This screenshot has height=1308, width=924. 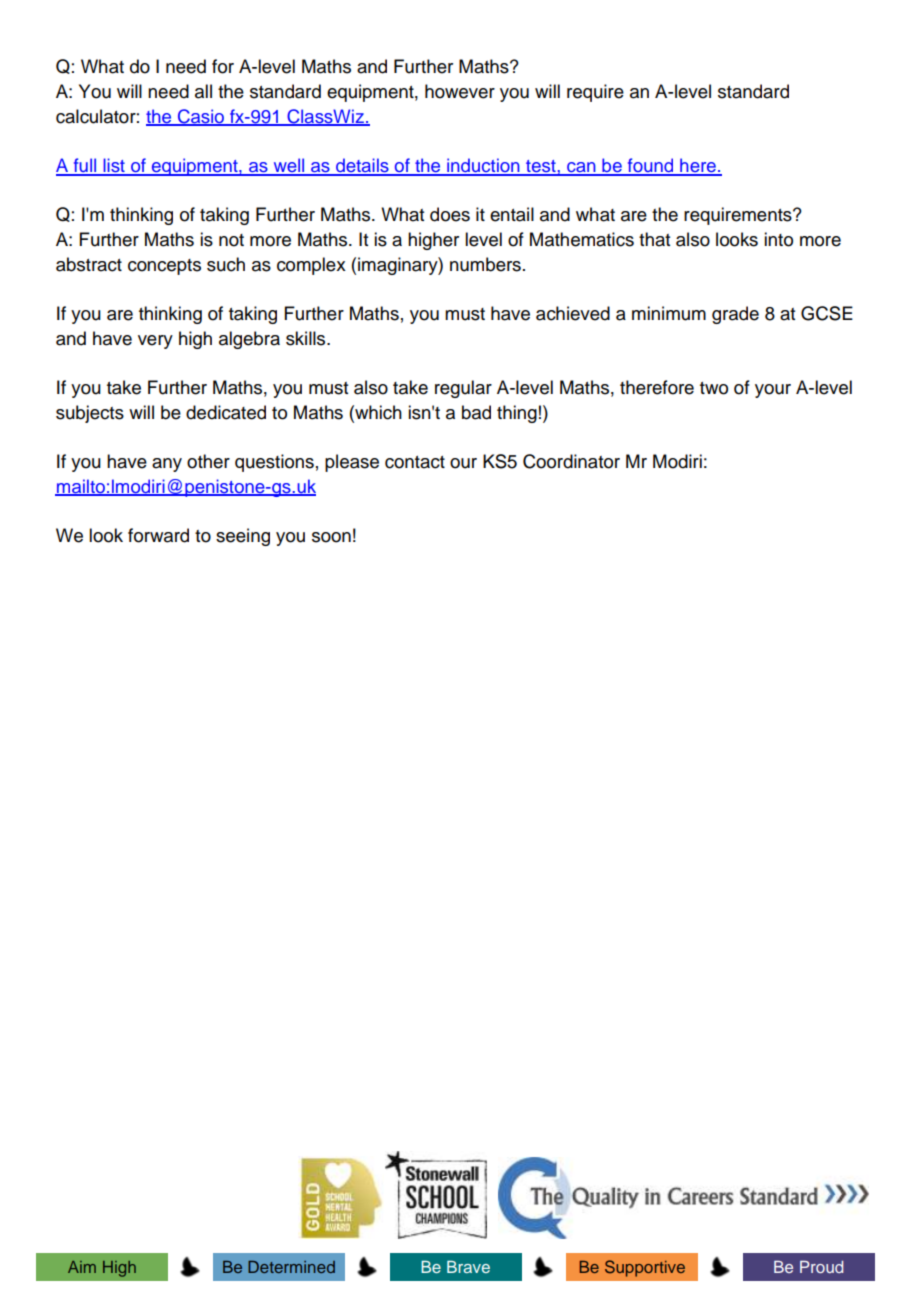 What do you see at coordinates (821, 1267) in the screenshot?
I see `Proud` at bounding box center [821, 1267].
